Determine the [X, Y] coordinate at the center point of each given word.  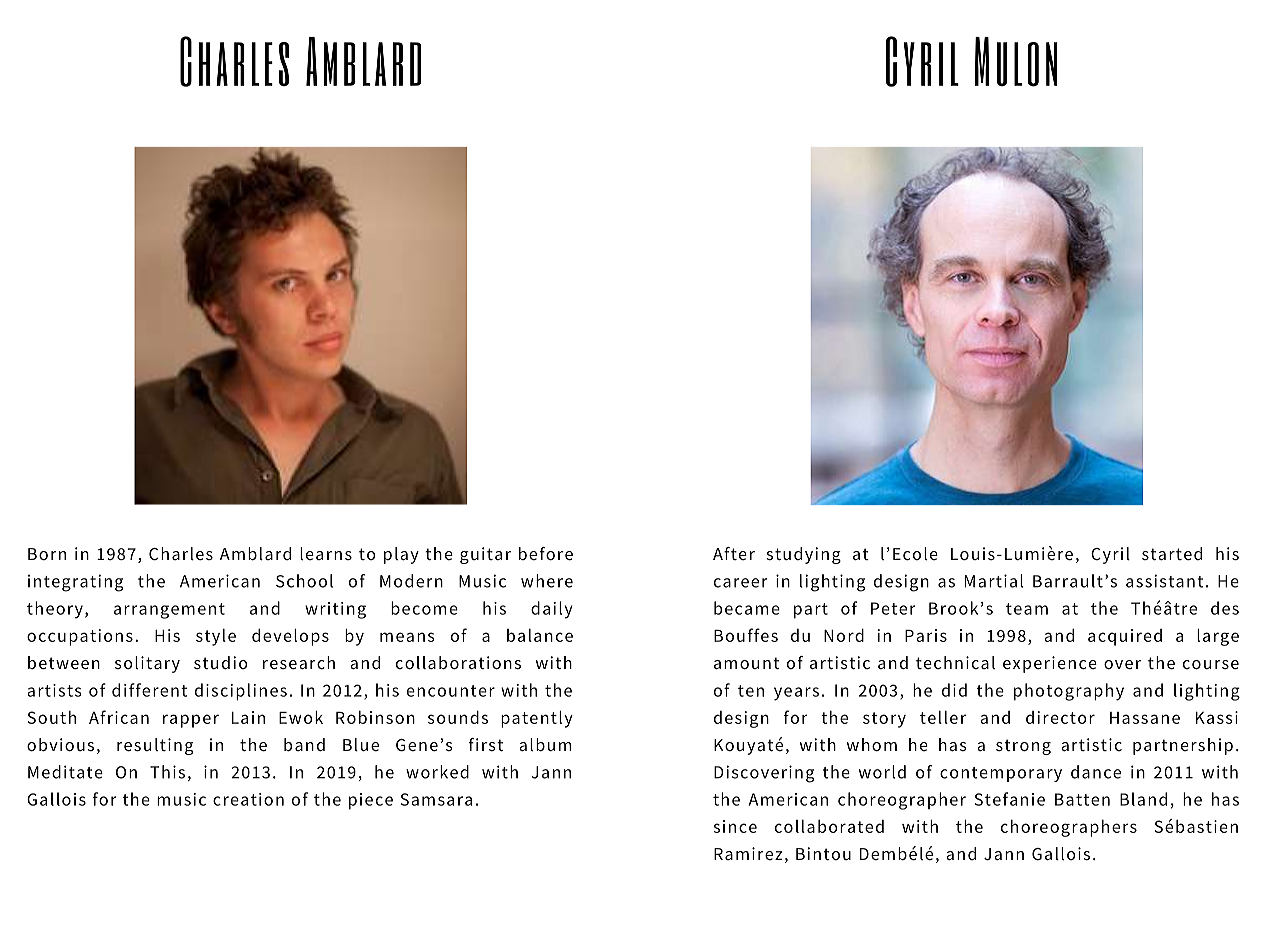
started [1172, 554]
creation [248, 799]
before [546, 554]
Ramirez [748, 853]
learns [326, 554]
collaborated [829, 826]
